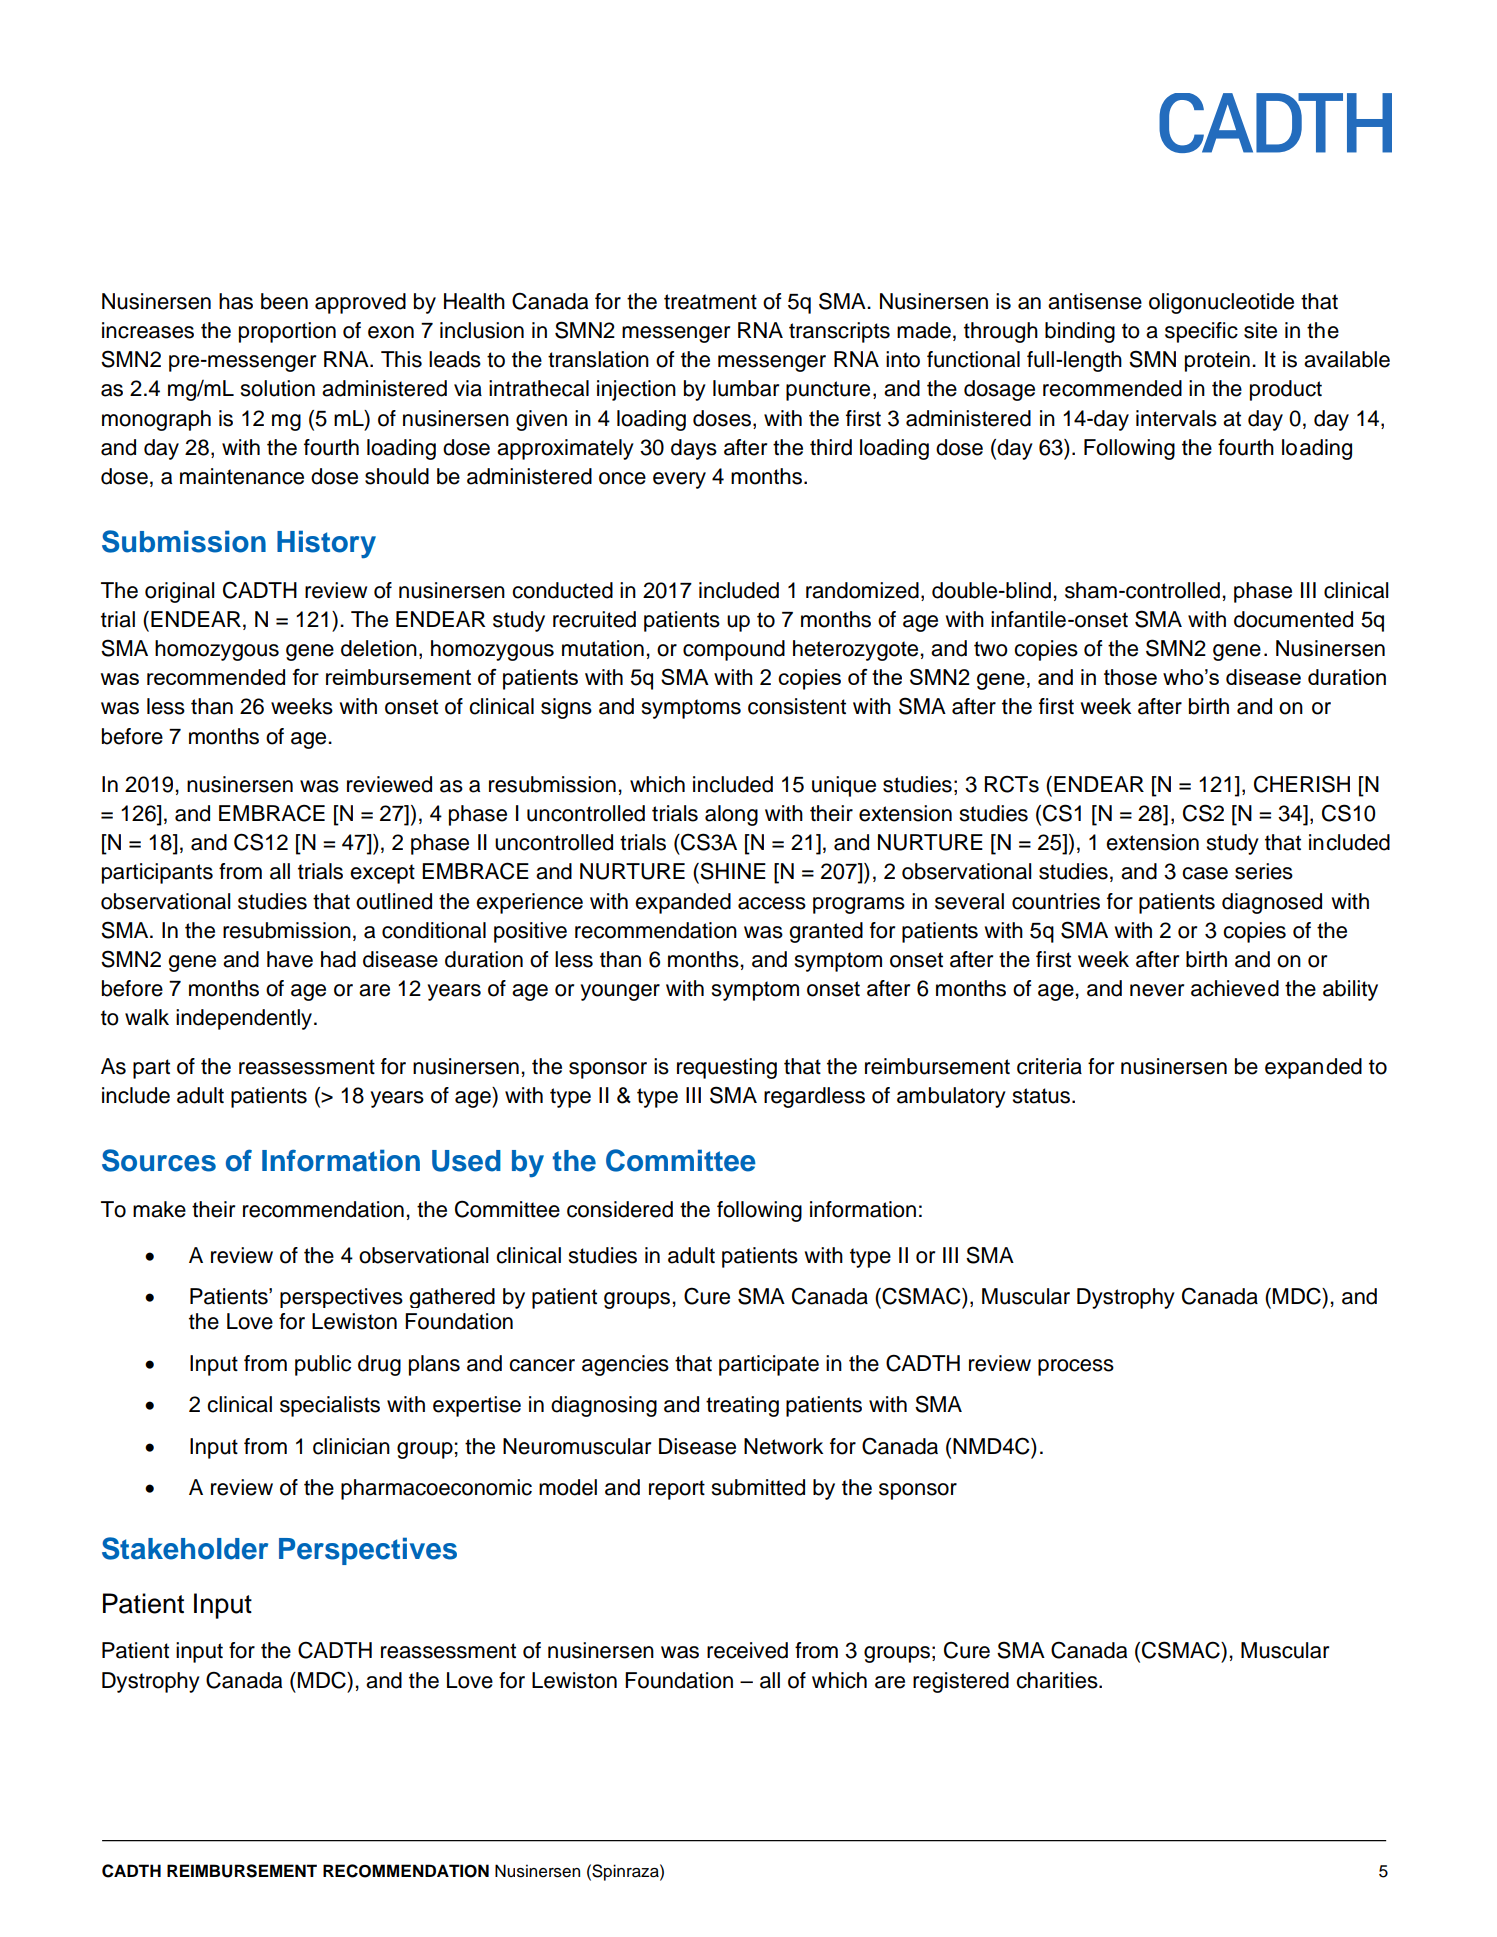 The width and height of the screenshot is (1497, 1937). What do you see at coordinates (734, 650) in the screenshot?
I see `compound` at bounding box center [734, 650].
